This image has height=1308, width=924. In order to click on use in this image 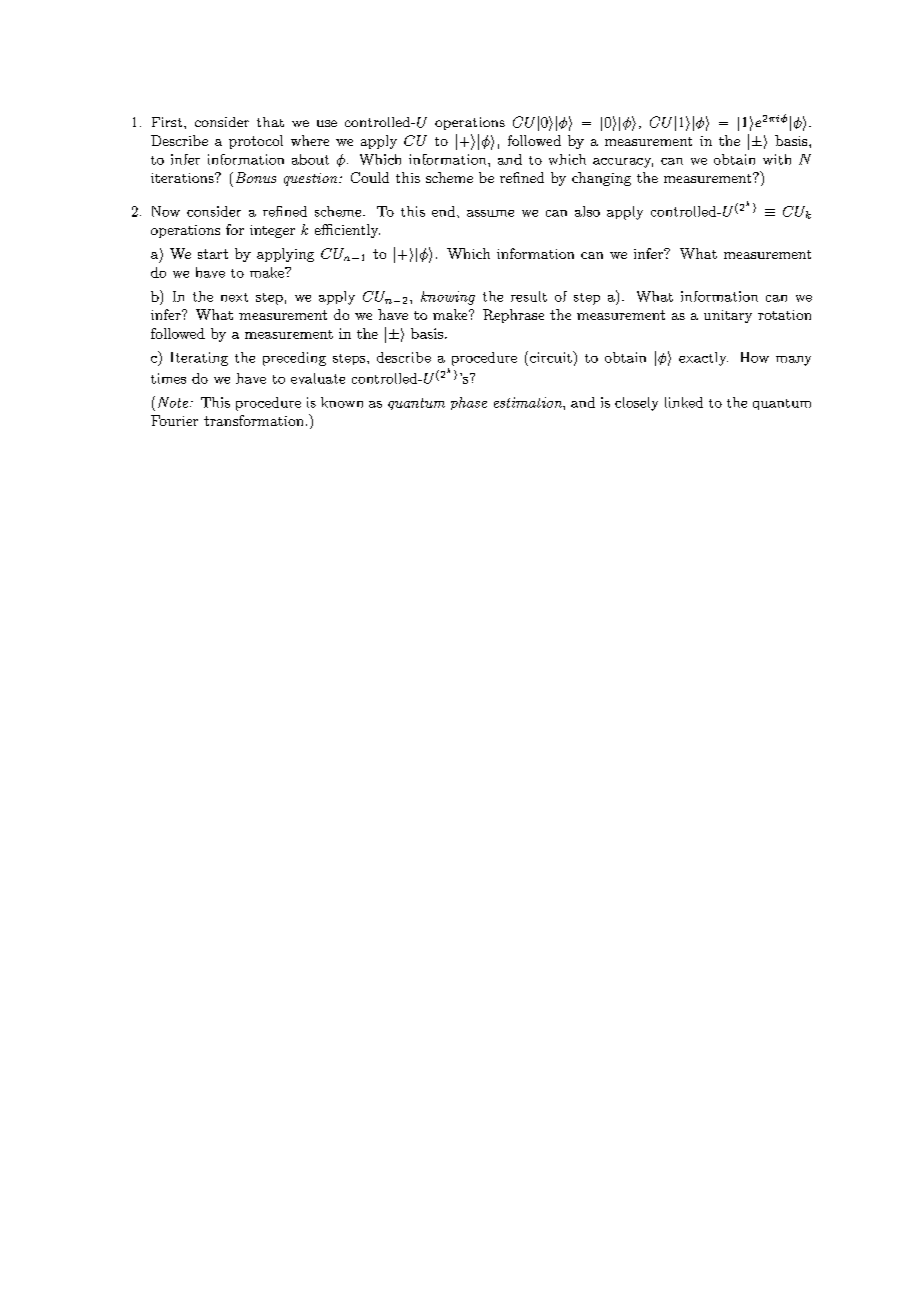, I will do `click(327, 123)`.
